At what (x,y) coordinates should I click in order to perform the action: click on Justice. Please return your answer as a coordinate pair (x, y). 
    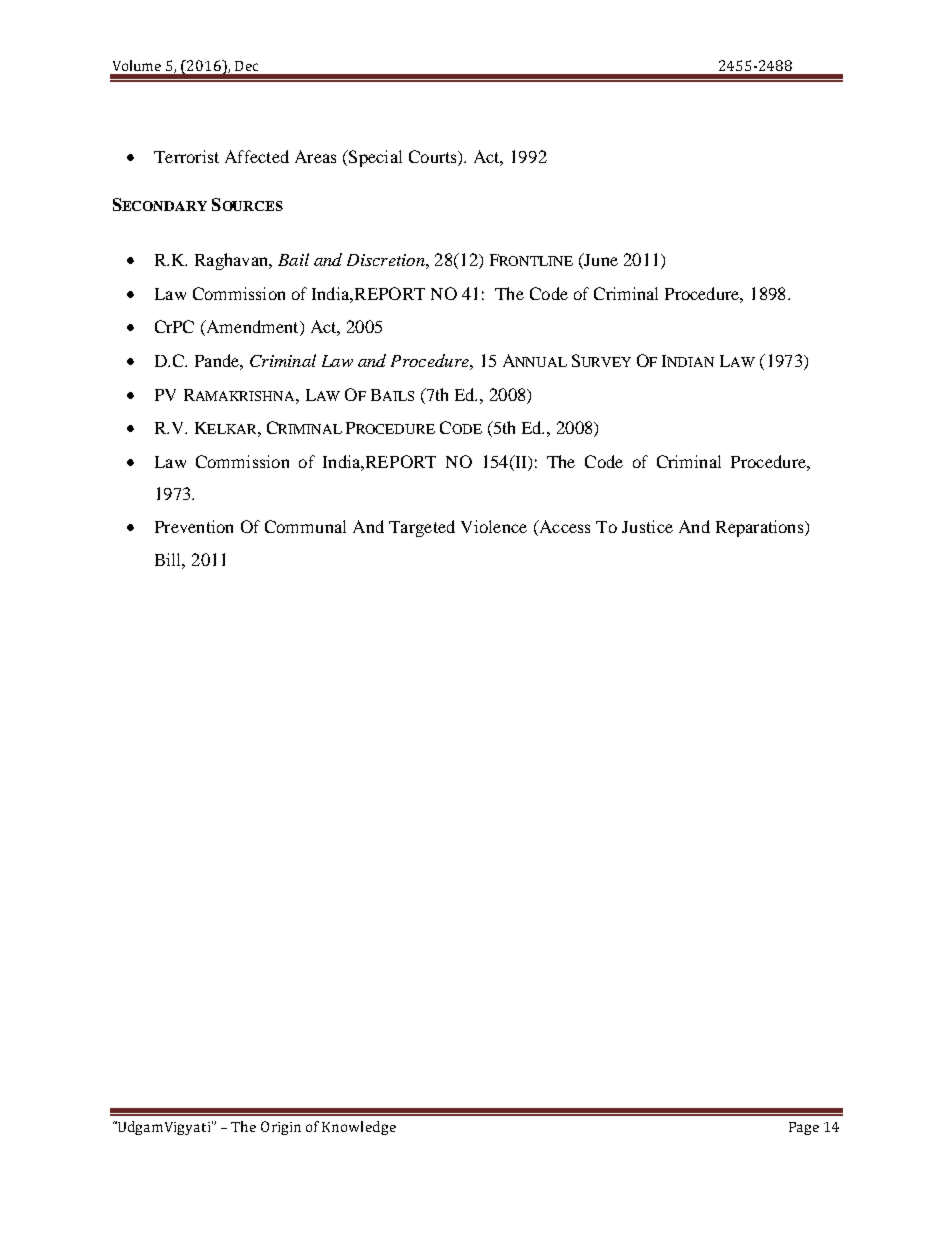
    Looking at the image, I should click on (647, 526).
